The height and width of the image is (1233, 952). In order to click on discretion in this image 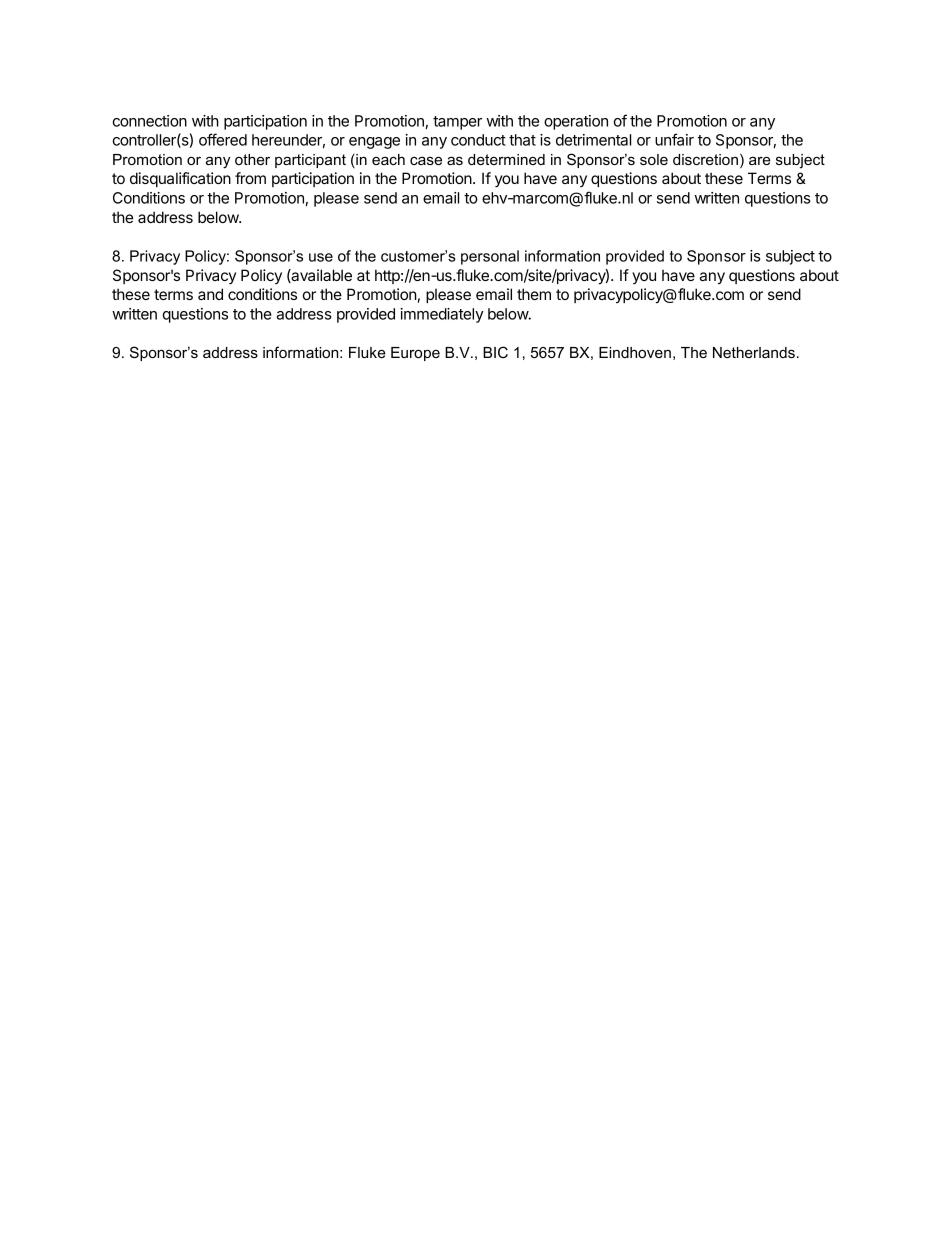, I will do `click(705, 159)`.
